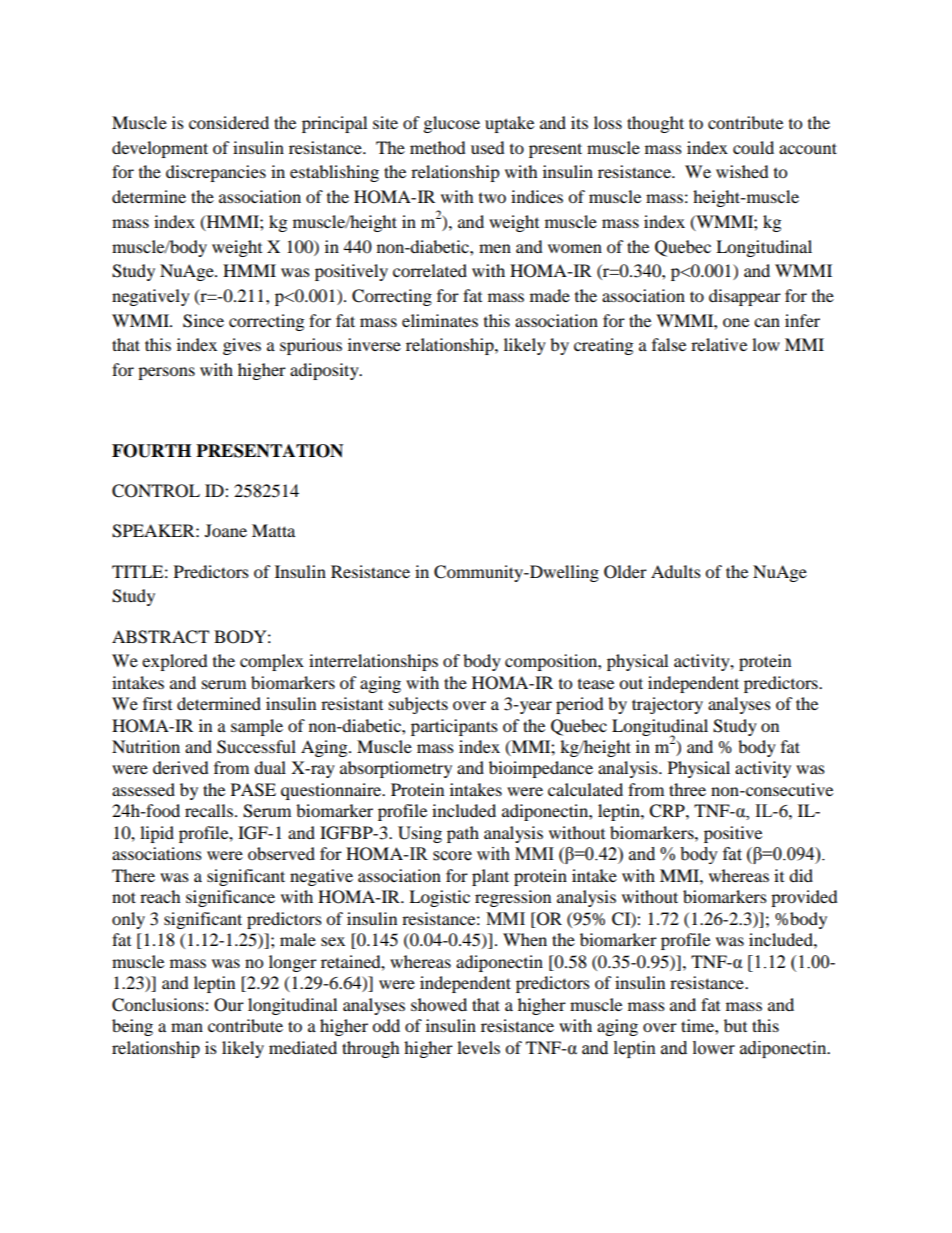 This document has width=952, height=1233. Describe the element at coordinates (439, 1004) in the document. I see `showed` at that location.
